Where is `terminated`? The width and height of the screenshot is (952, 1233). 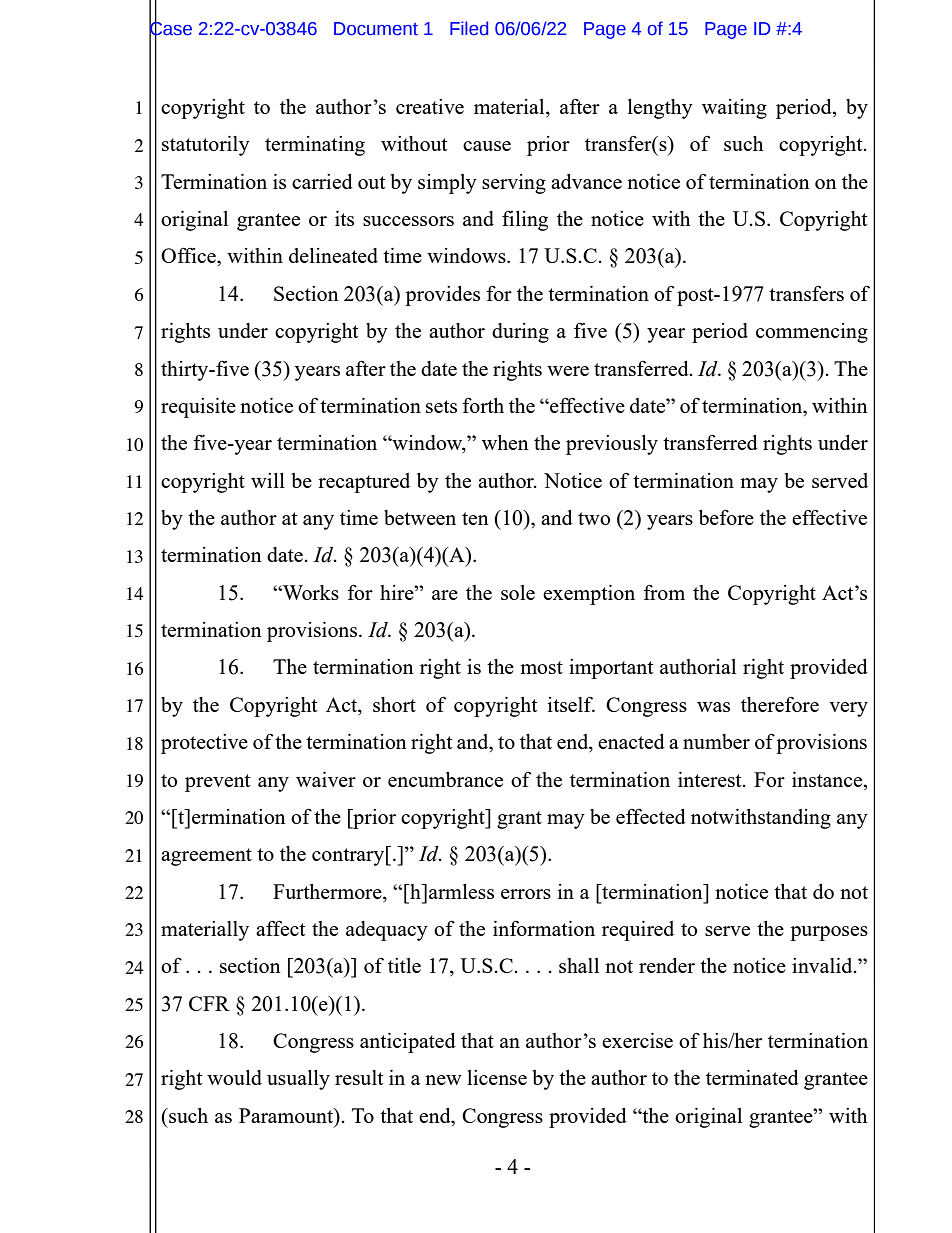
terminated is located at coordinates (752, 1077).
